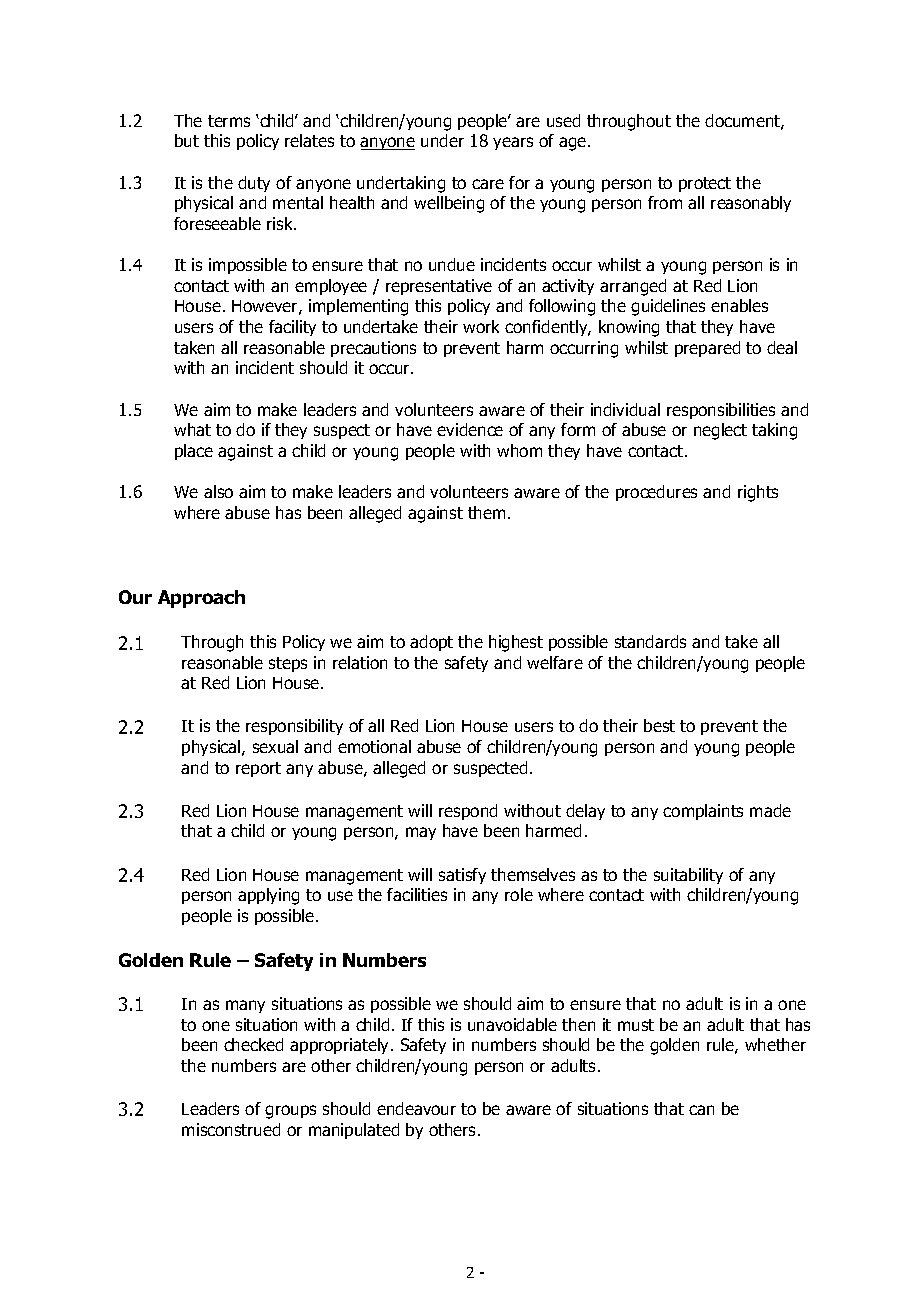  I want to click on steps, so click(288, 664).
